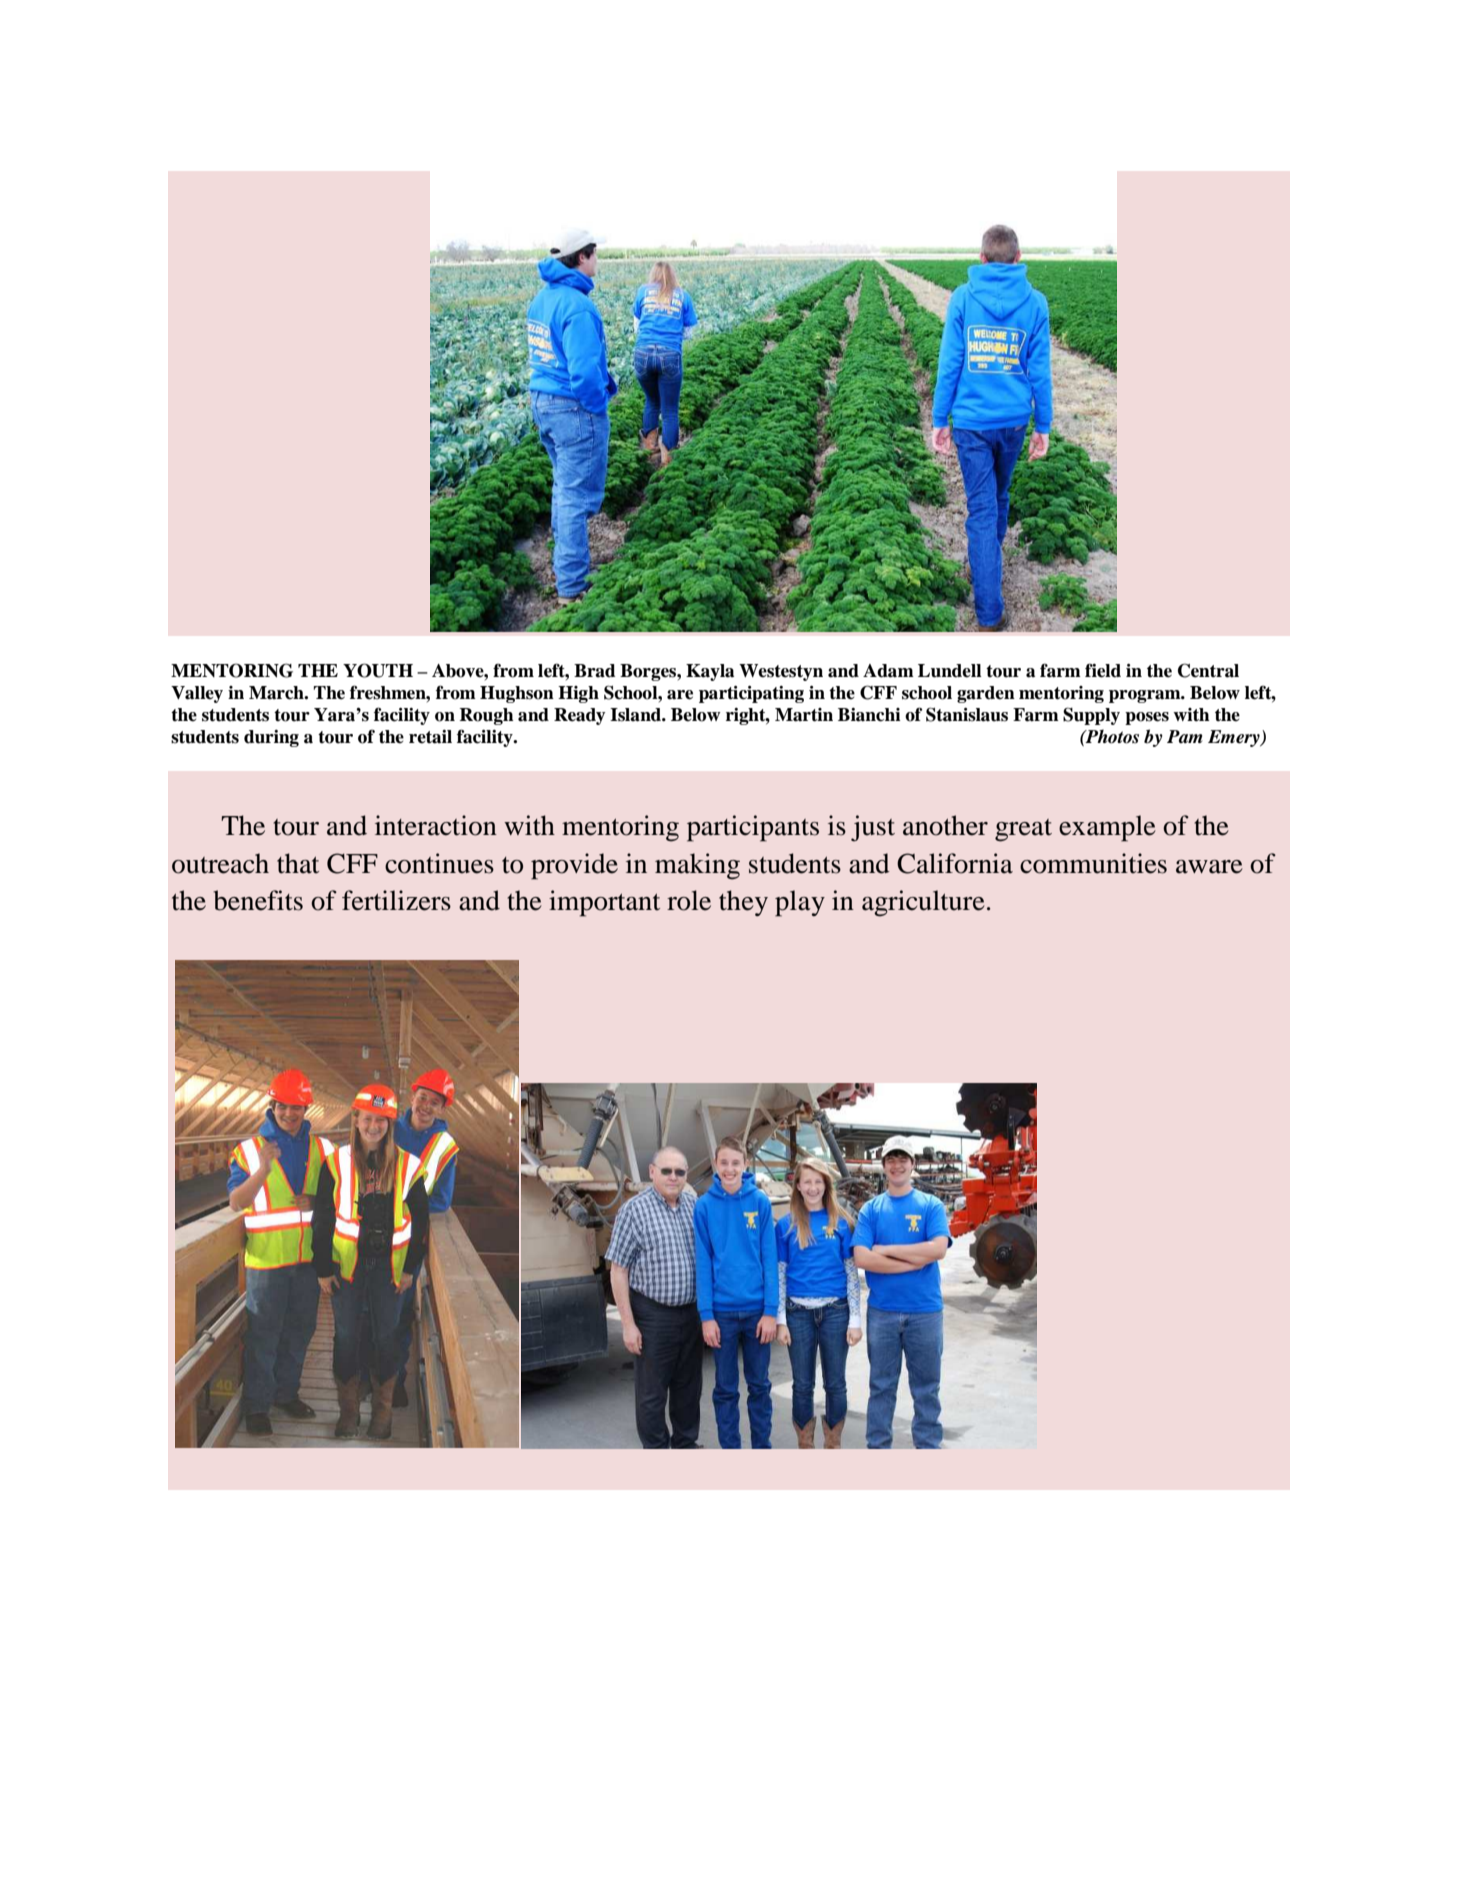 The height and width of the screenshot is (1887, 1458). I want to click on YOUTH, so click(378, 670).
